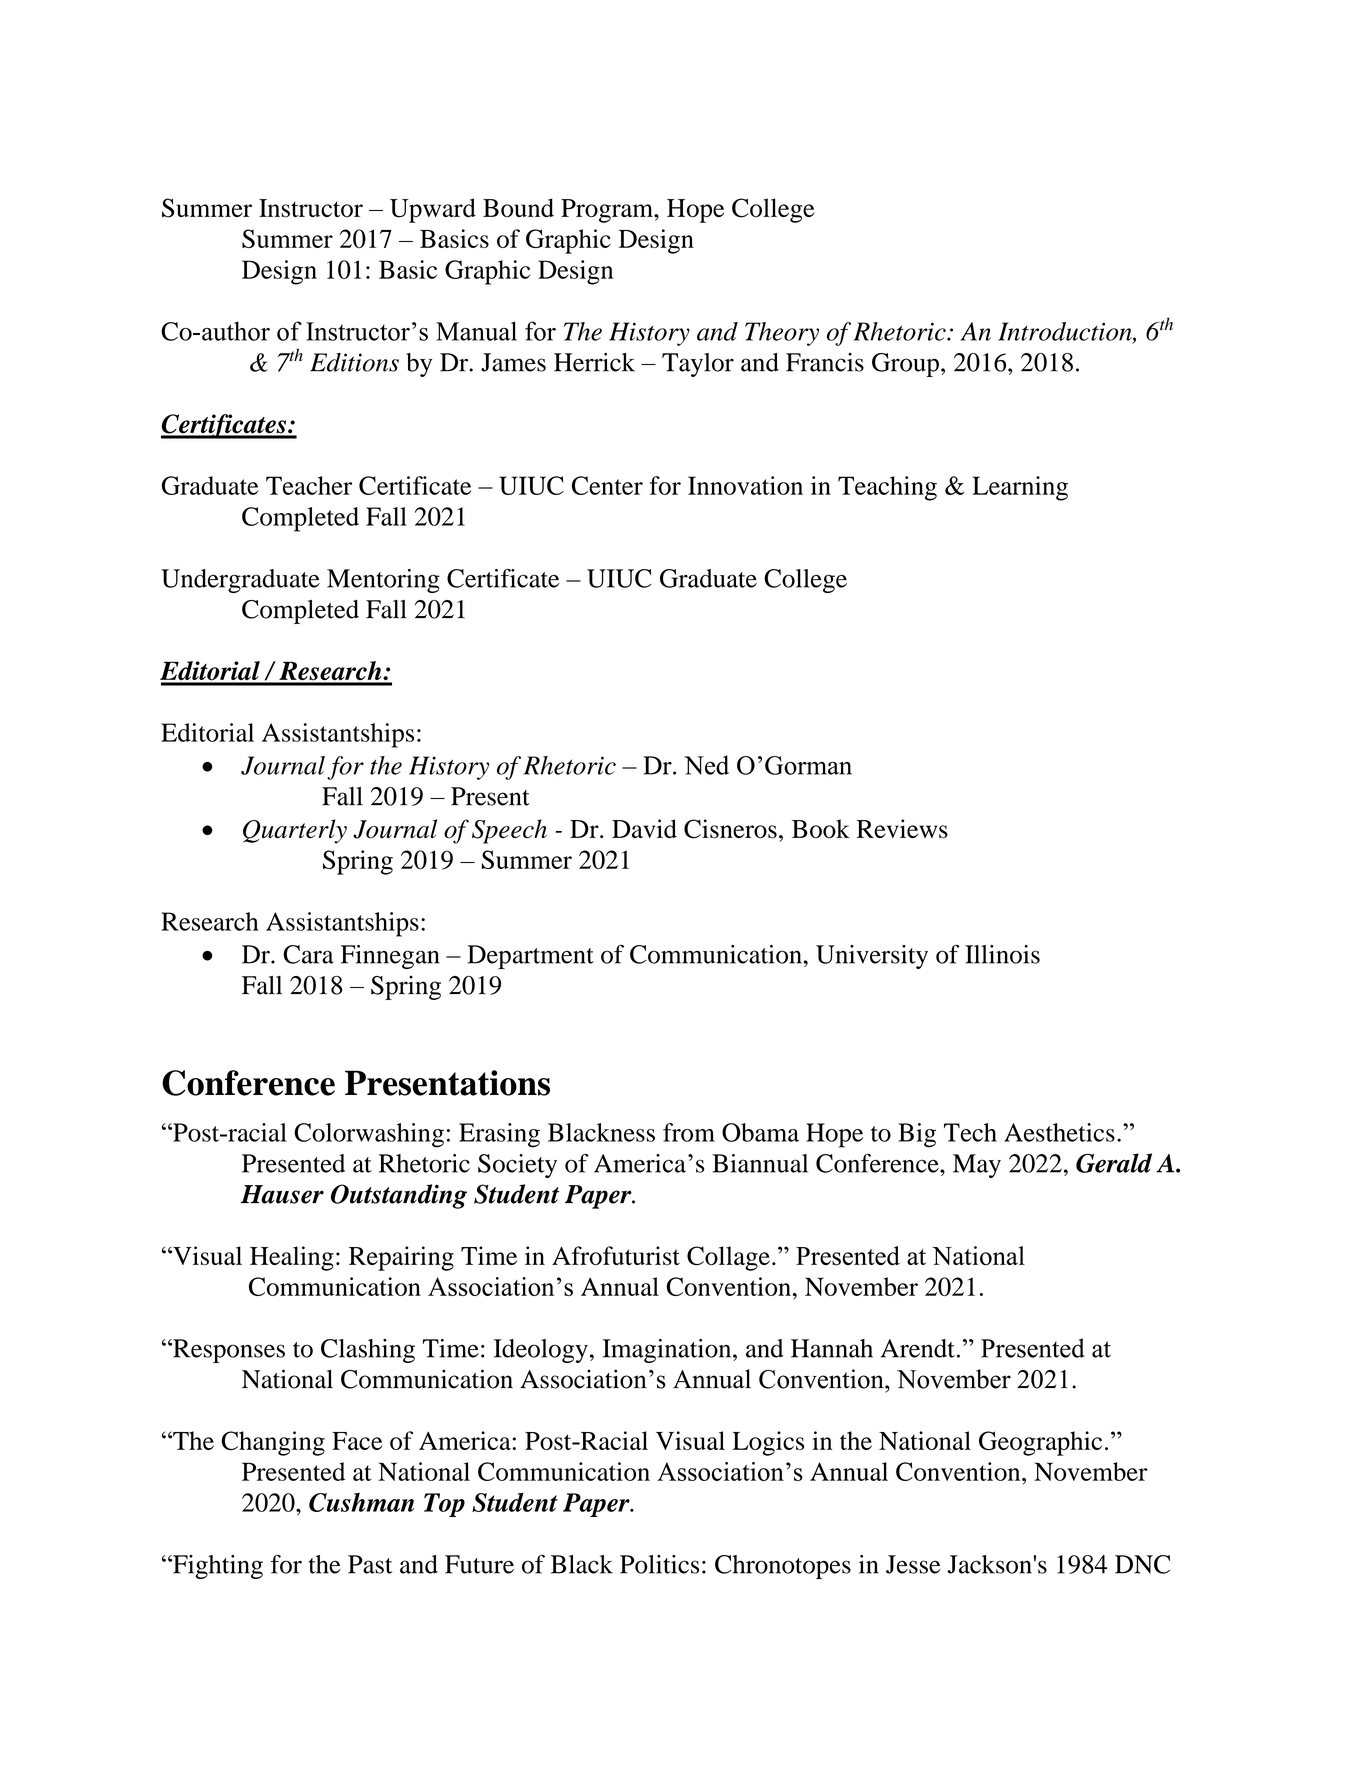 This page has height=1771, width=1368. I want to click on Introduction, so click(1066, 332).
